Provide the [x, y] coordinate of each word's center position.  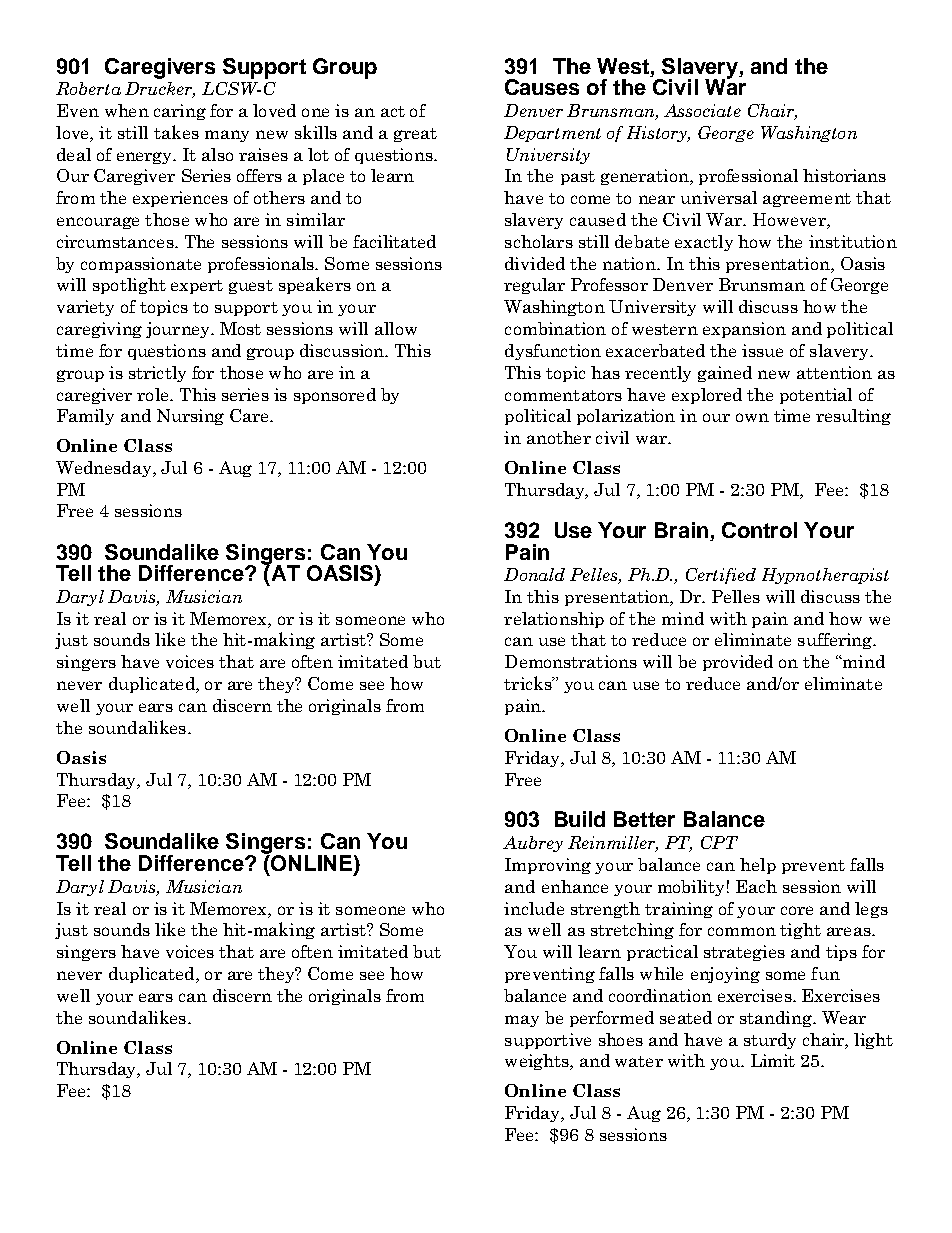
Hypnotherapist [825, 576]
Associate [702, 110]
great [415, 135]
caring [180, 112]
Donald [534, 574]
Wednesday [105, 469]
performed [612, 1019]
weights [538, 1062]
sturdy [770, 1041]
